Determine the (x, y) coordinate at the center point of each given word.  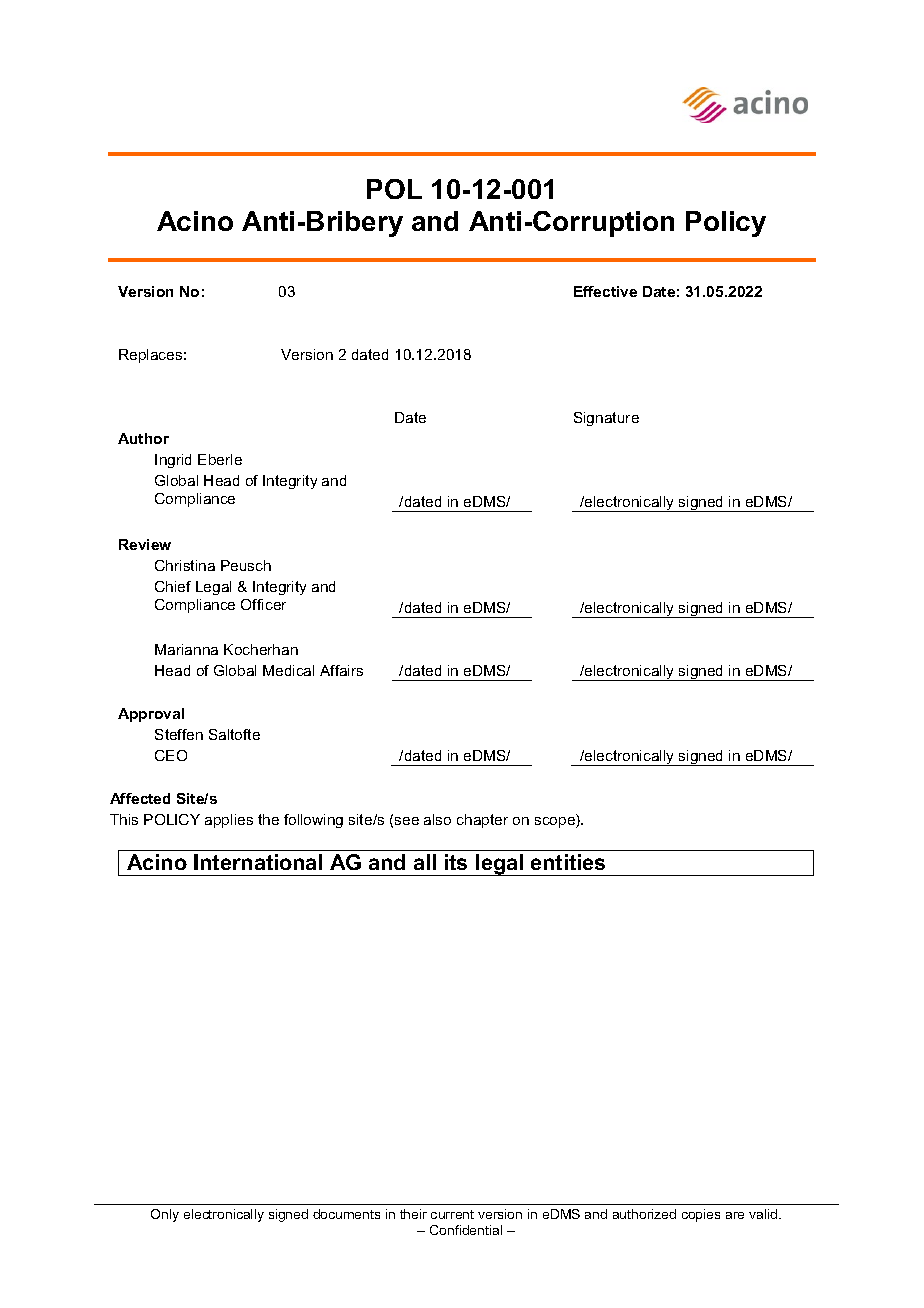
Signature (606, 419)
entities (568, 862)
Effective (605, 291)
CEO (171, 755)
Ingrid (173, 461)
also (437, 819)
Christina (185, 565)
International (258, 862)
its (456, 862)
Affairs (341, 670)
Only (165, 1215)
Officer (263, 604)
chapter (482, 821)
